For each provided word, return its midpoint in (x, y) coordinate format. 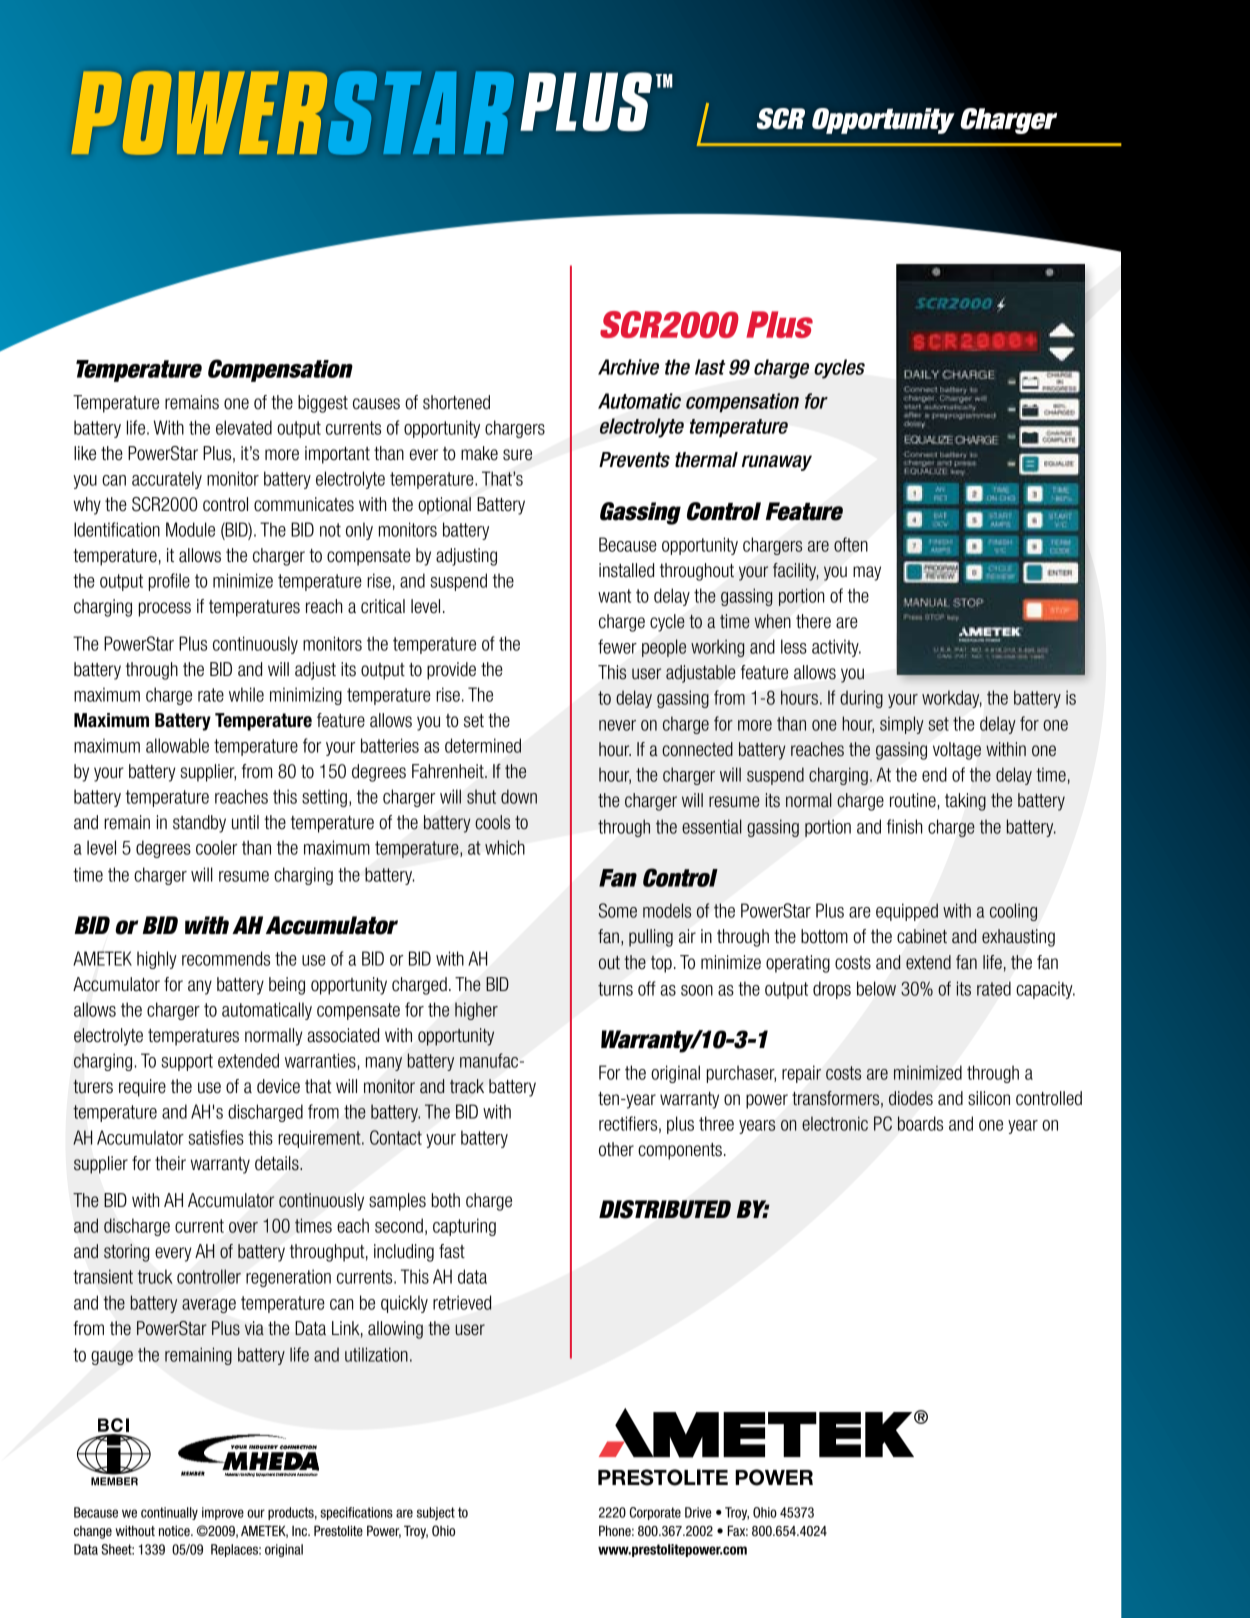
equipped (907, 912)
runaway (777, 463)
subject (436, 1513)
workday (952, 699)
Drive (698, 1512)
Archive (628, 367)
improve (223, 1513)
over (243, 1227)
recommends (226, 958)
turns (615, 989)
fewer (617, 646)
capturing (464, 1227)
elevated (244, 427)
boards (920, 1123)
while (246, 694)
